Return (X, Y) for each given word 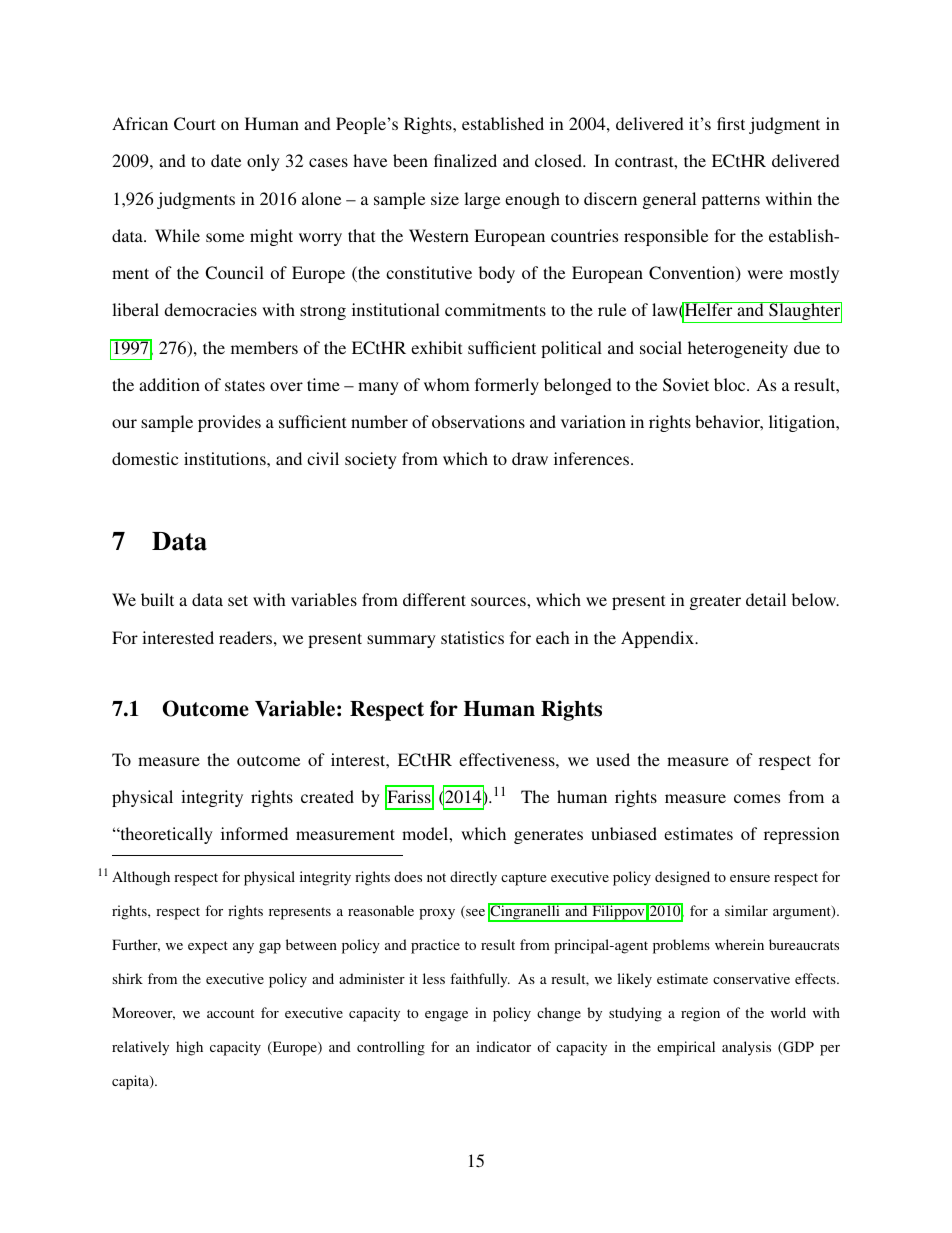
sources (499, 601)
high (189, 1048)
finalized (465, 160)
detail (766, 599)
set (238, 600)
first (731, 123)
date (226, 160)
